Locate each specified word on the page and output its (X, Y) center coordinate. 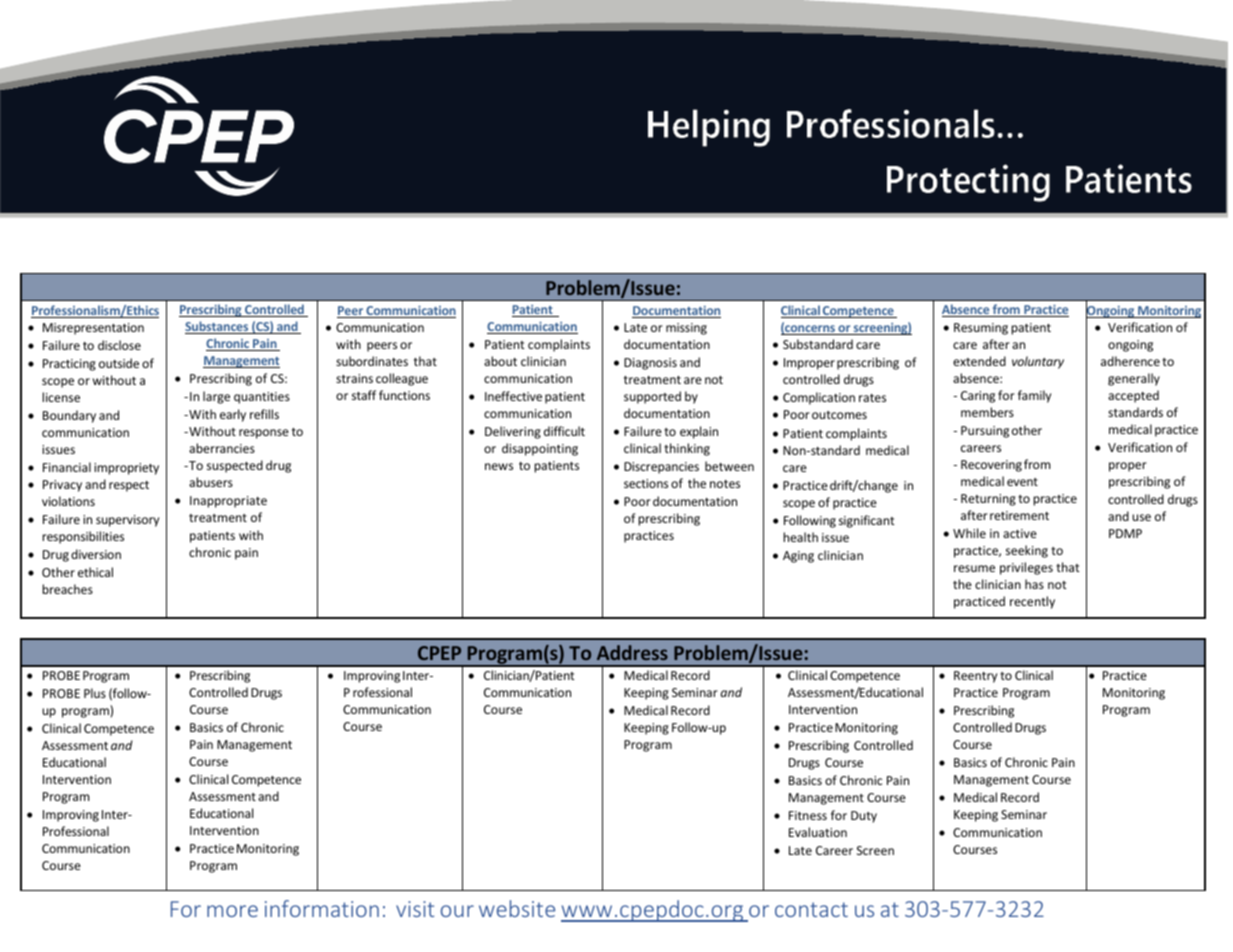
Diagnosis (650, 364)
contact (811, 909)
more (232, 911)
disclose (119, 345)
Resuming (981, 329)
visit (415, 909)
